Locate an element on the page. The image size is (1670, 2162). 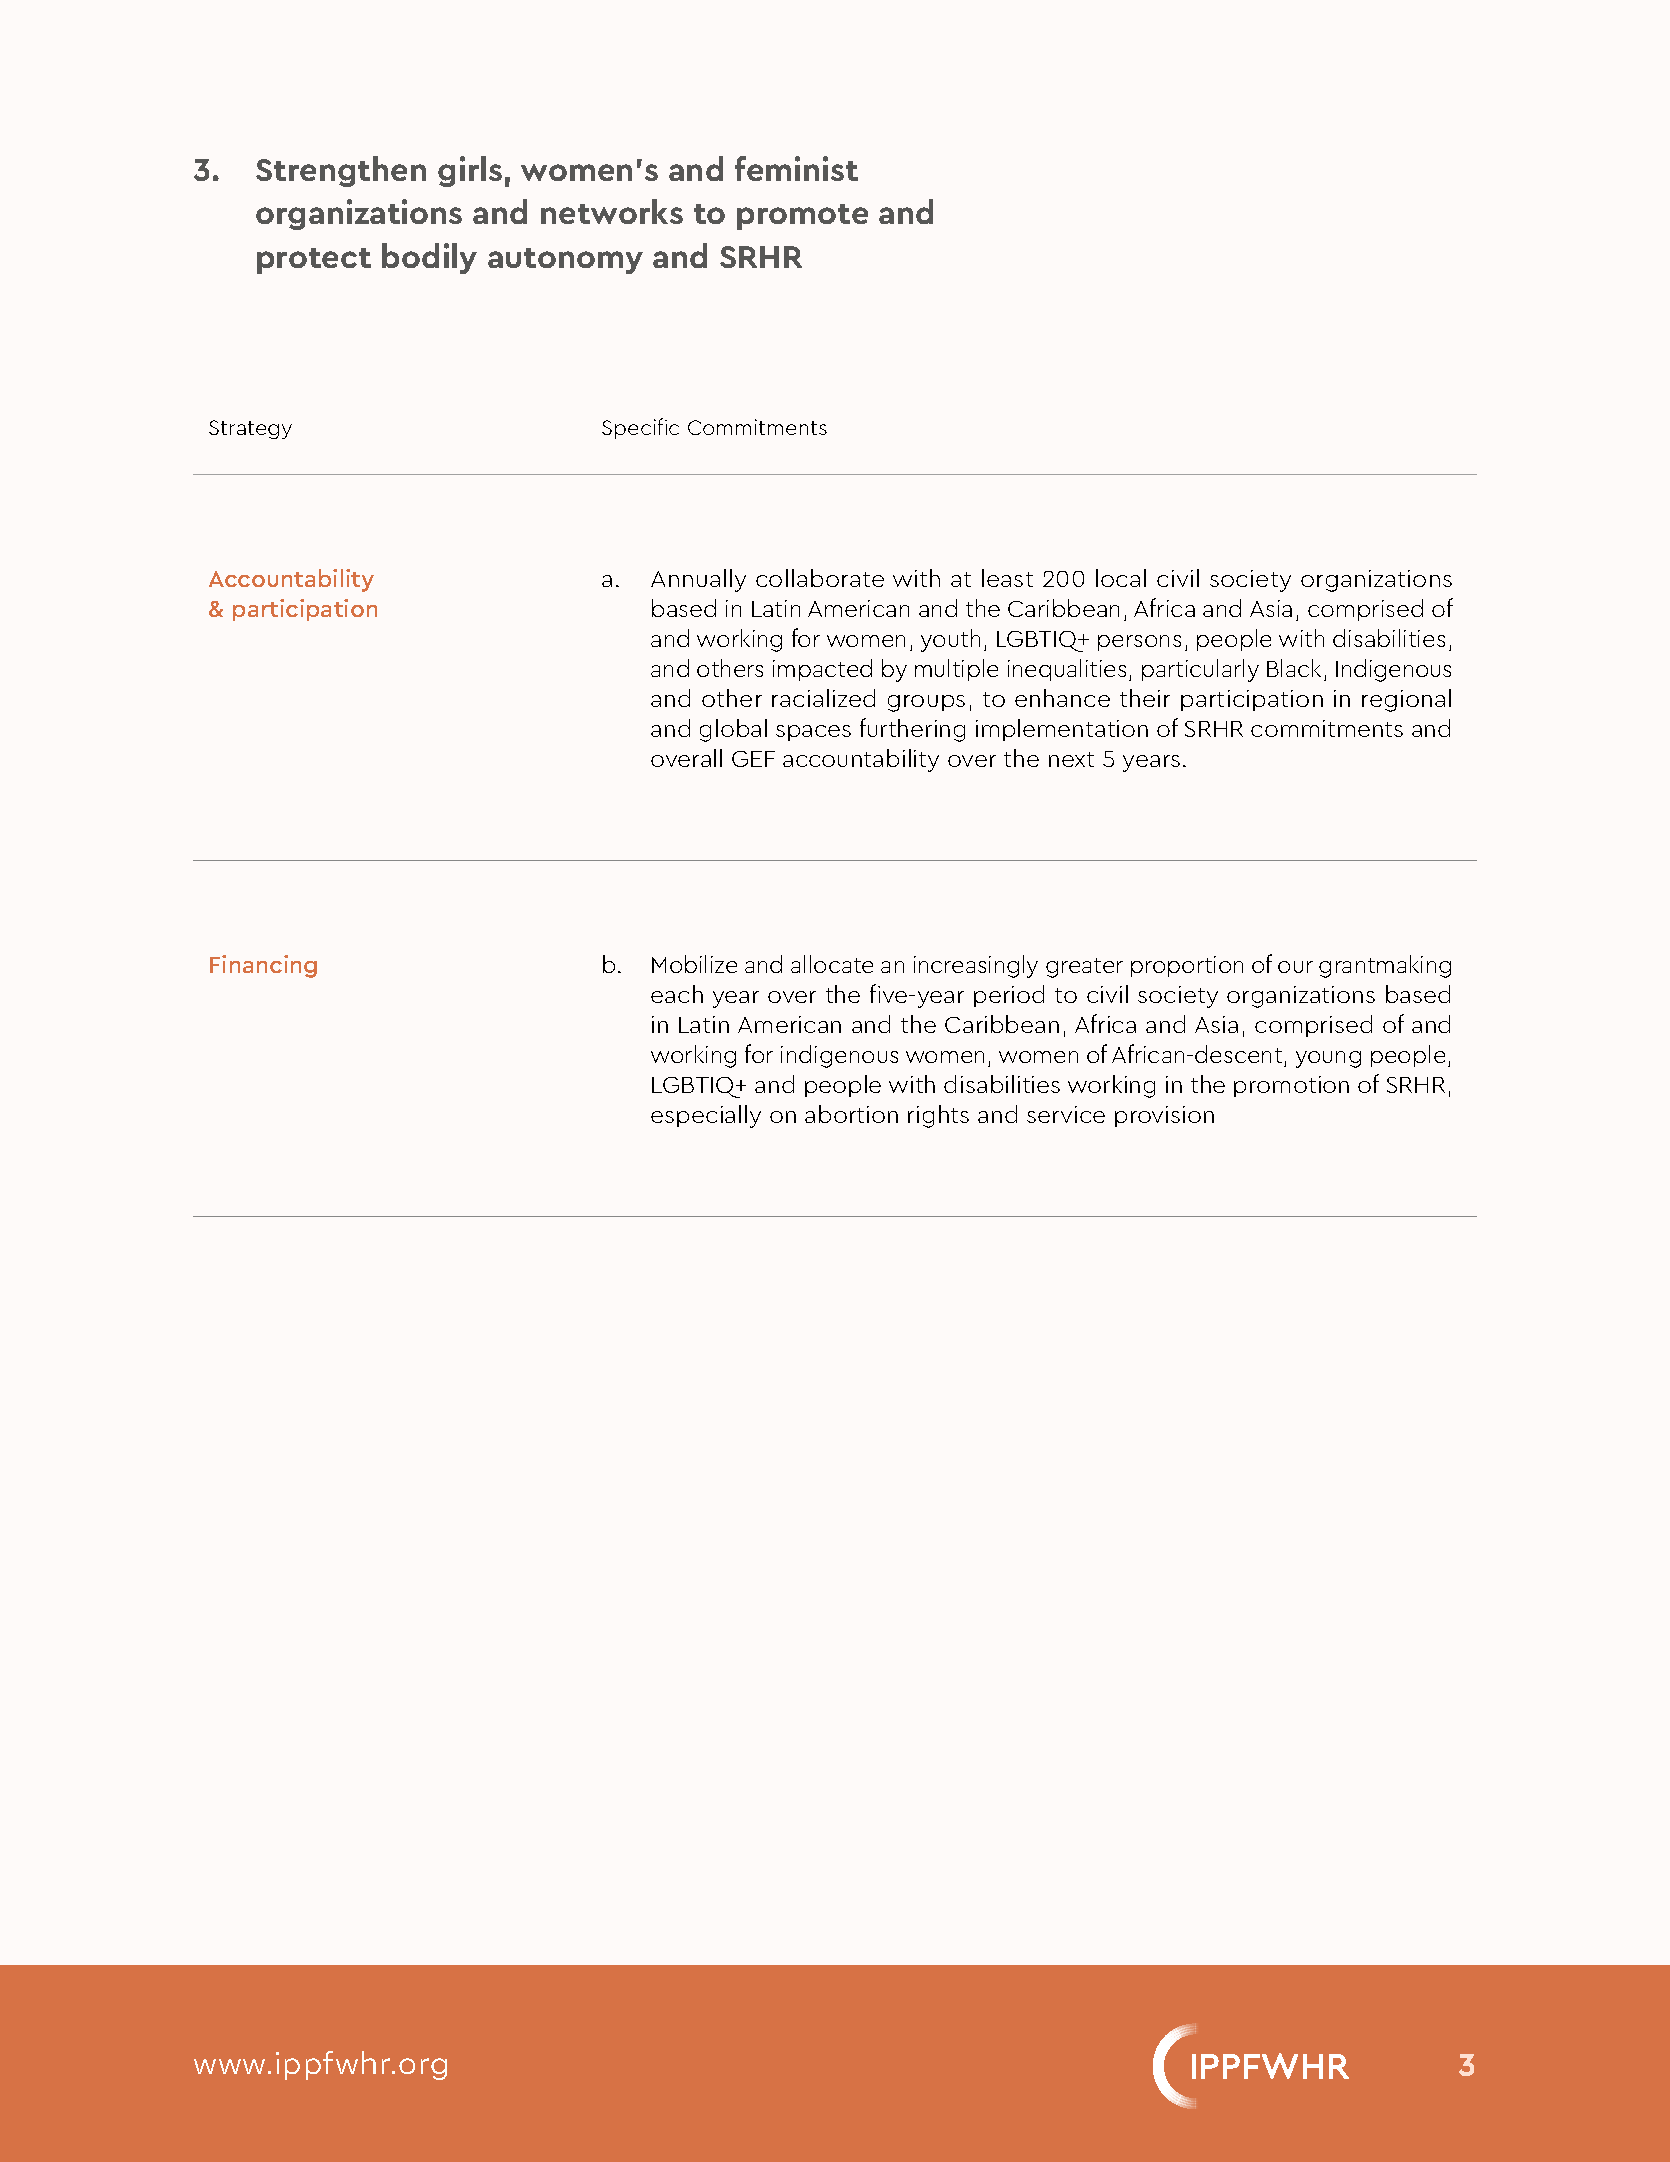
Strengthen is located at coordinates (341, 171).
